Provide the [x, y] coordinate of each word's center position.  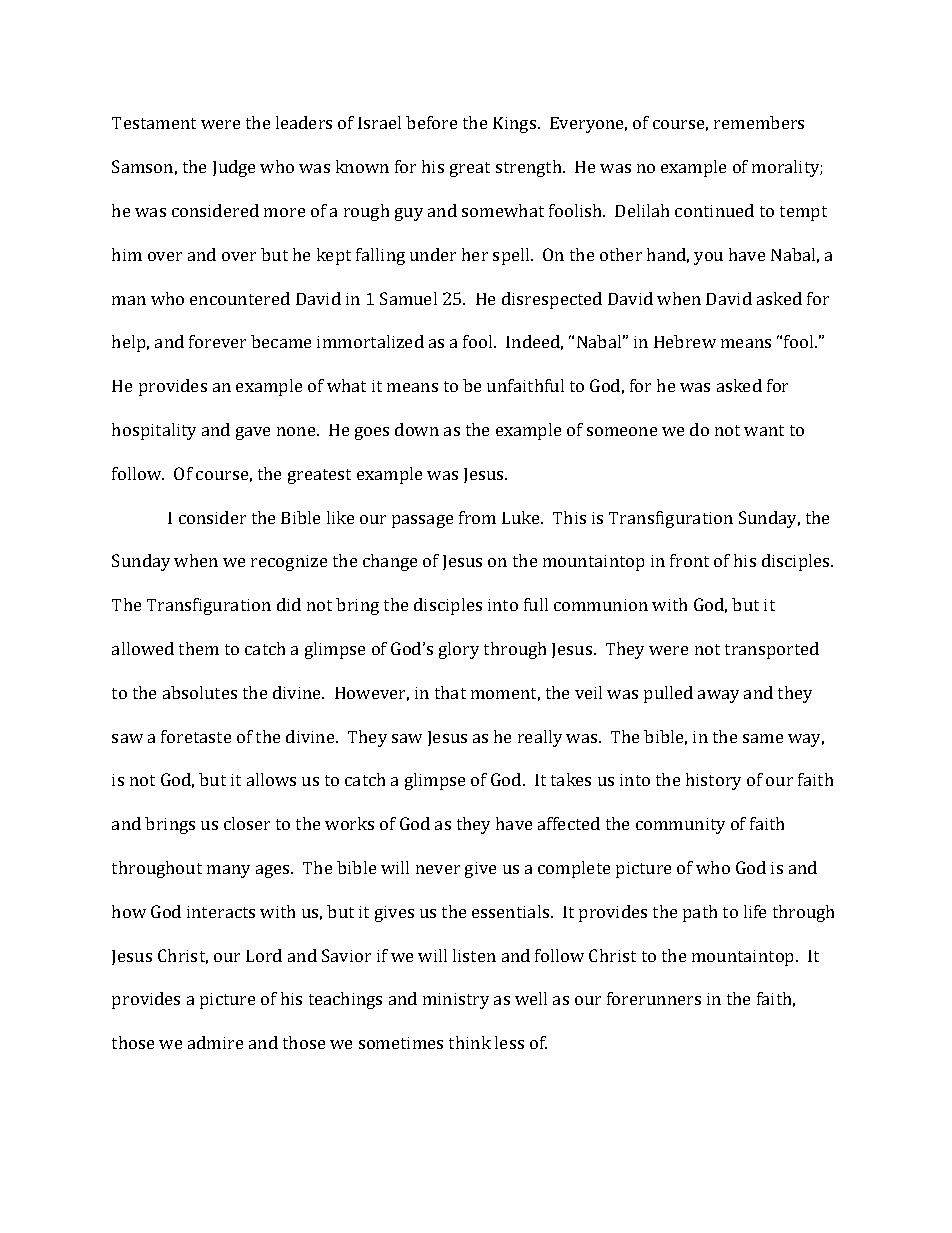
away [718, 696]
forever [217, 341]
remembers [759, 122]
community [680, 826]
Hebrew [685, 341]
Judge [234, 168]
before [431, 122]
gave [253, 433]
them [199, 648]
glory [459, 650]
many [228, 871]
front [689, 560]
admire [215, 1042]
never [438, 869]
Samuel [408, 298]
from [477, 517]
